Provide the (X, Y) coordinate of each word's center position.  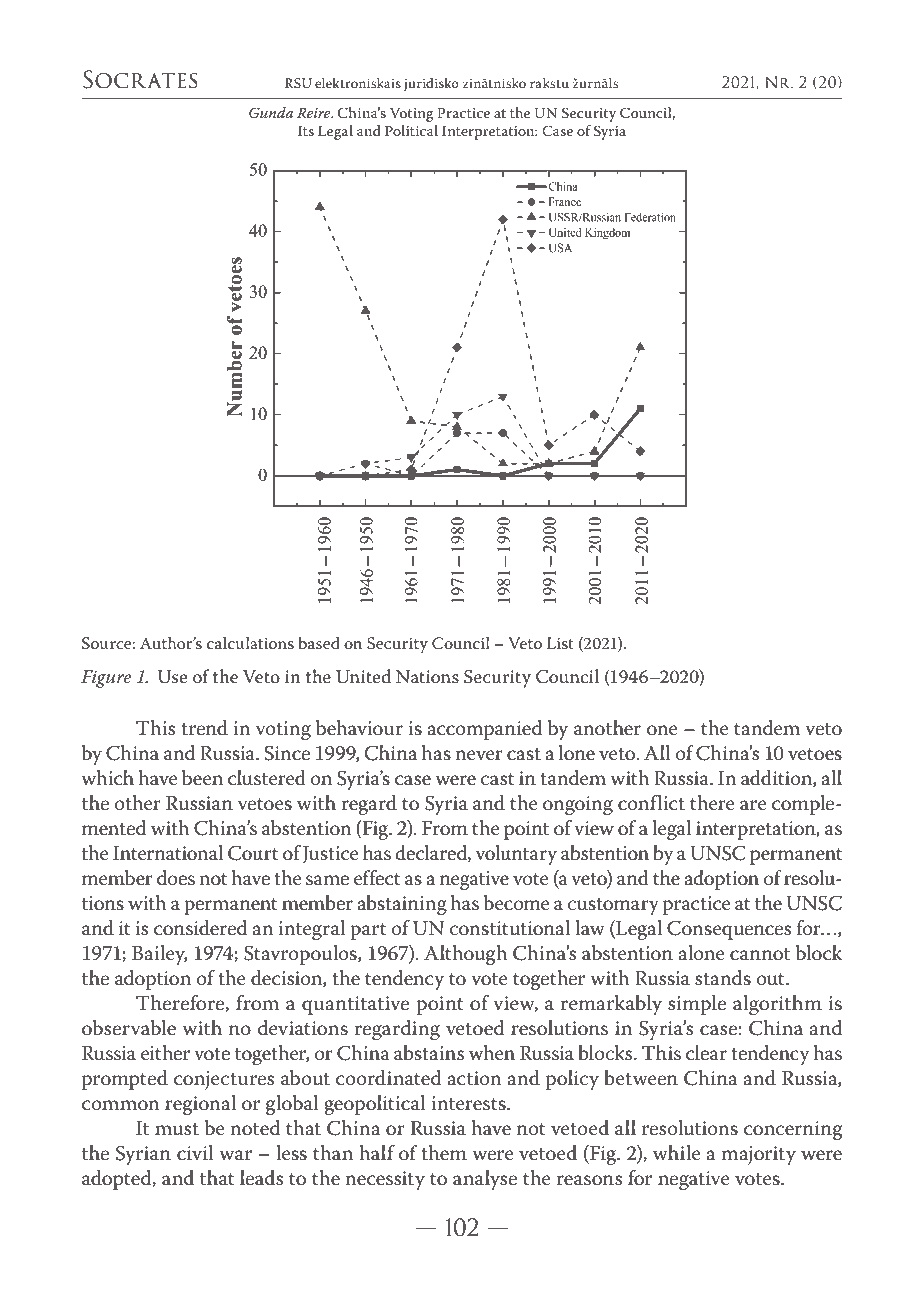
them (444, 1153)
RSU (298, 83)
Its (306, 131)
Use (172, 677)
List (560, 643)
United (363, 676)
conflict (651, 803)
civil (195, 1153)
